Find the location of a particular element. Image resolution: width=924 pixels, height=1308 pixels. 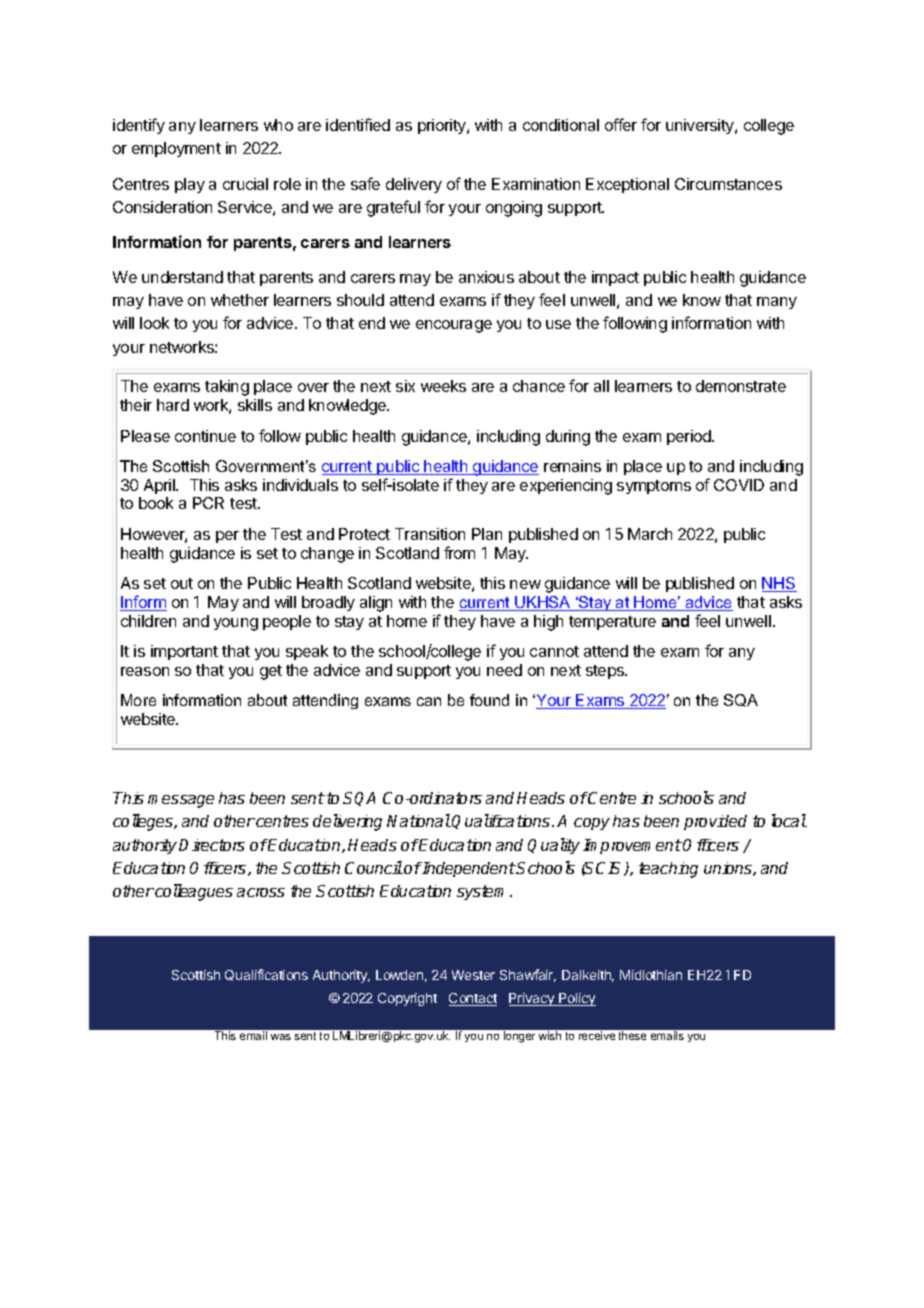

demonstrate is located at coordinates (741, 386).
